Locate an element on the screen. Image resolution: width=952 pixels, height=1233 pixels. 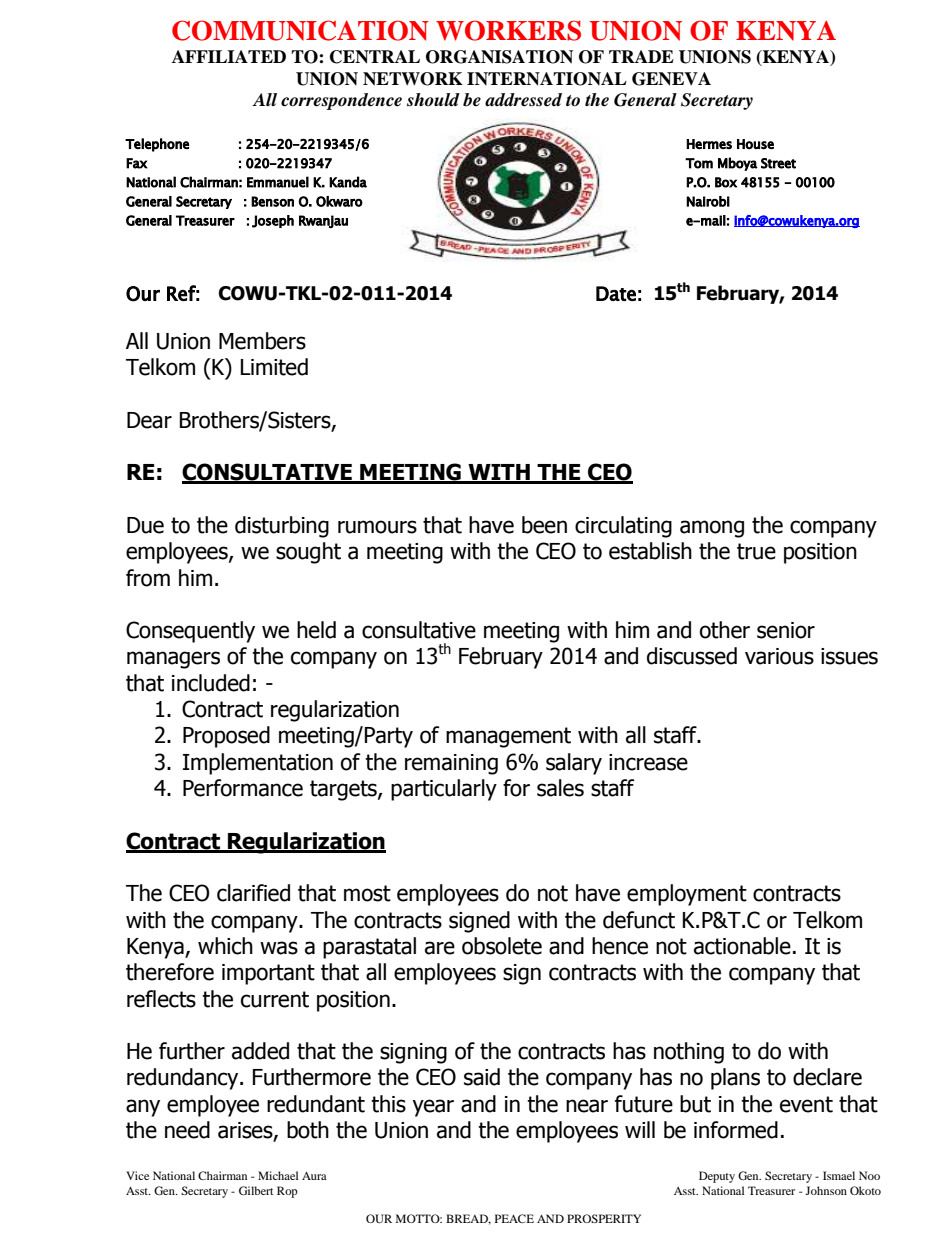
Johnson is located at coordinates (826, 1190).
